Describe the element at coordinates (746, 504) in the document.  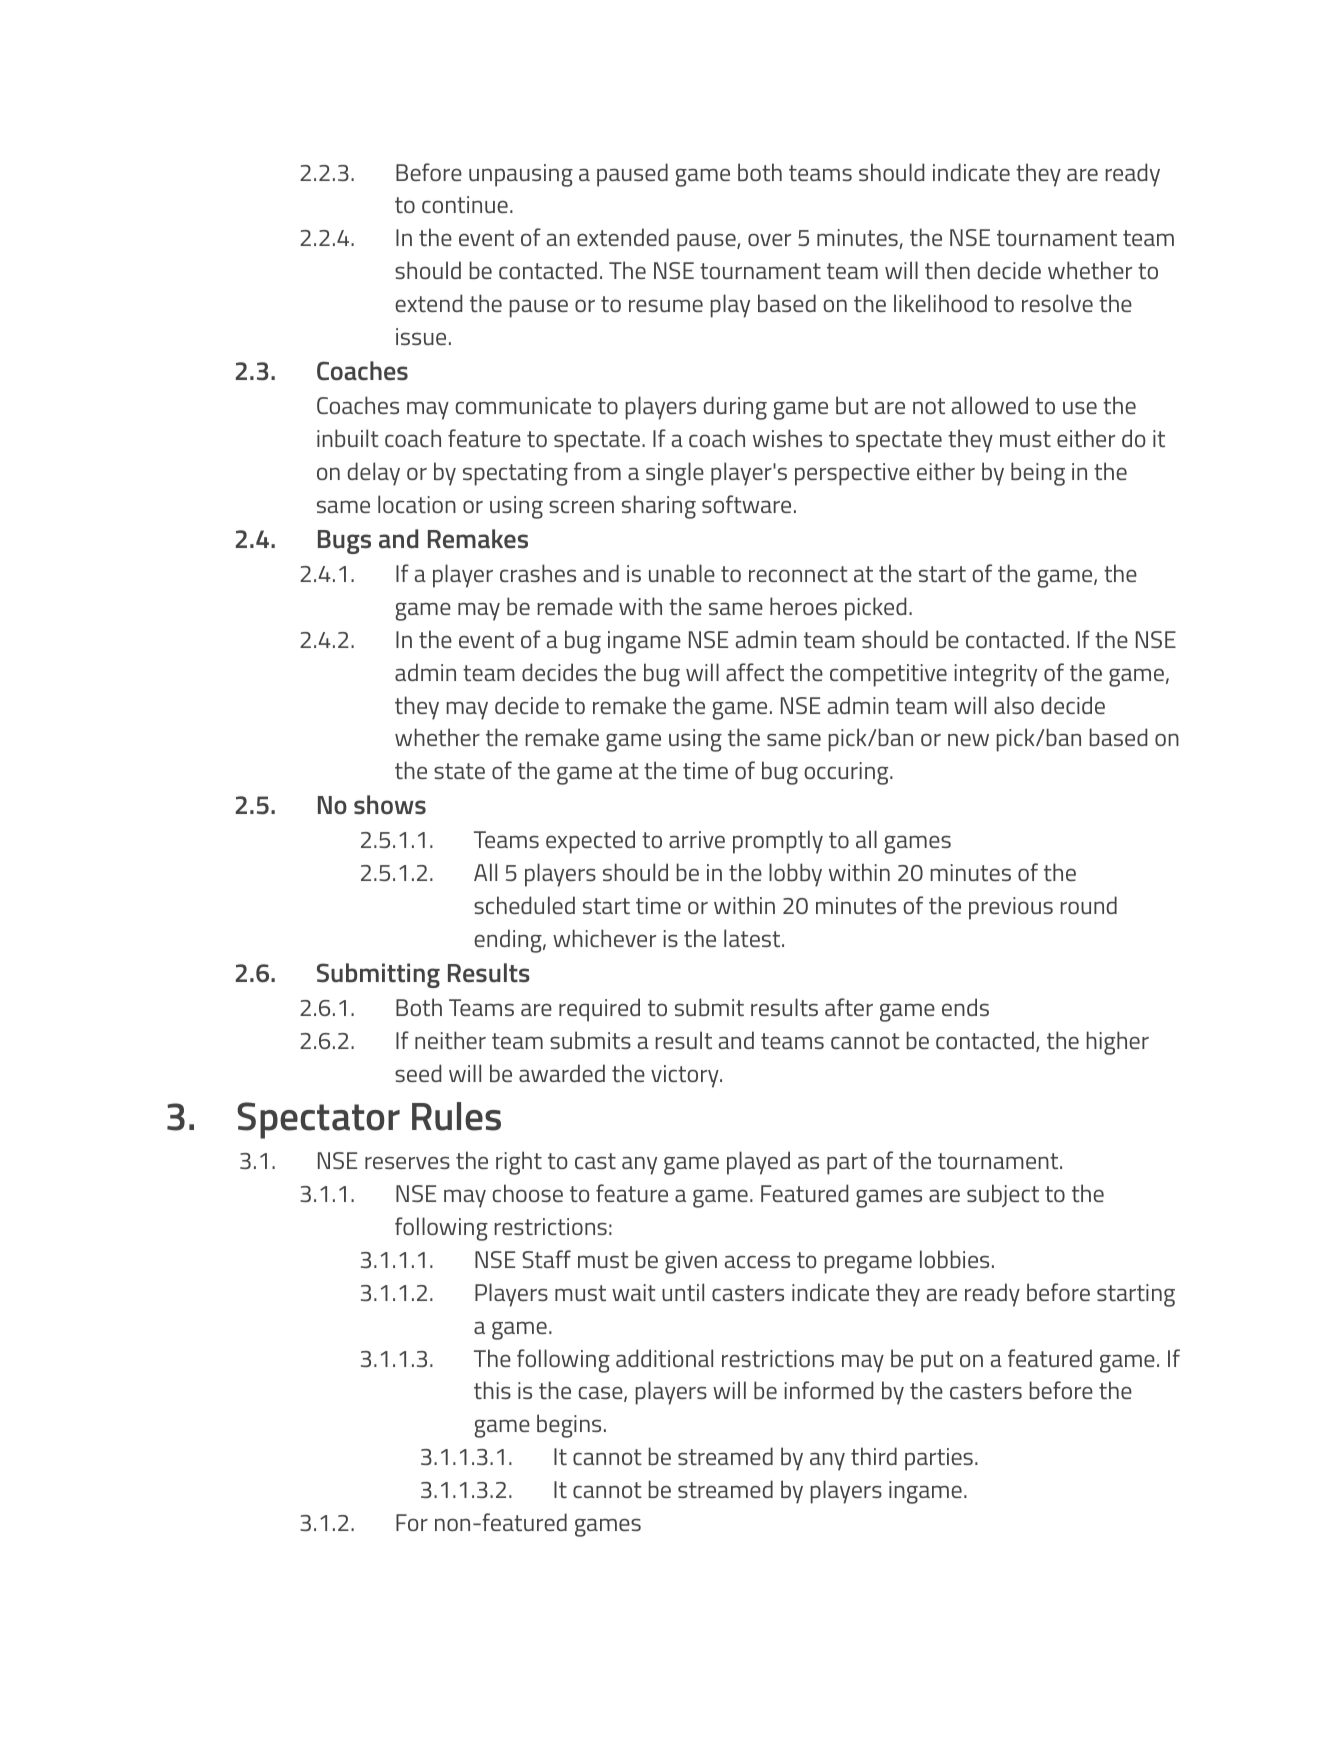
I see `software` at that location.
